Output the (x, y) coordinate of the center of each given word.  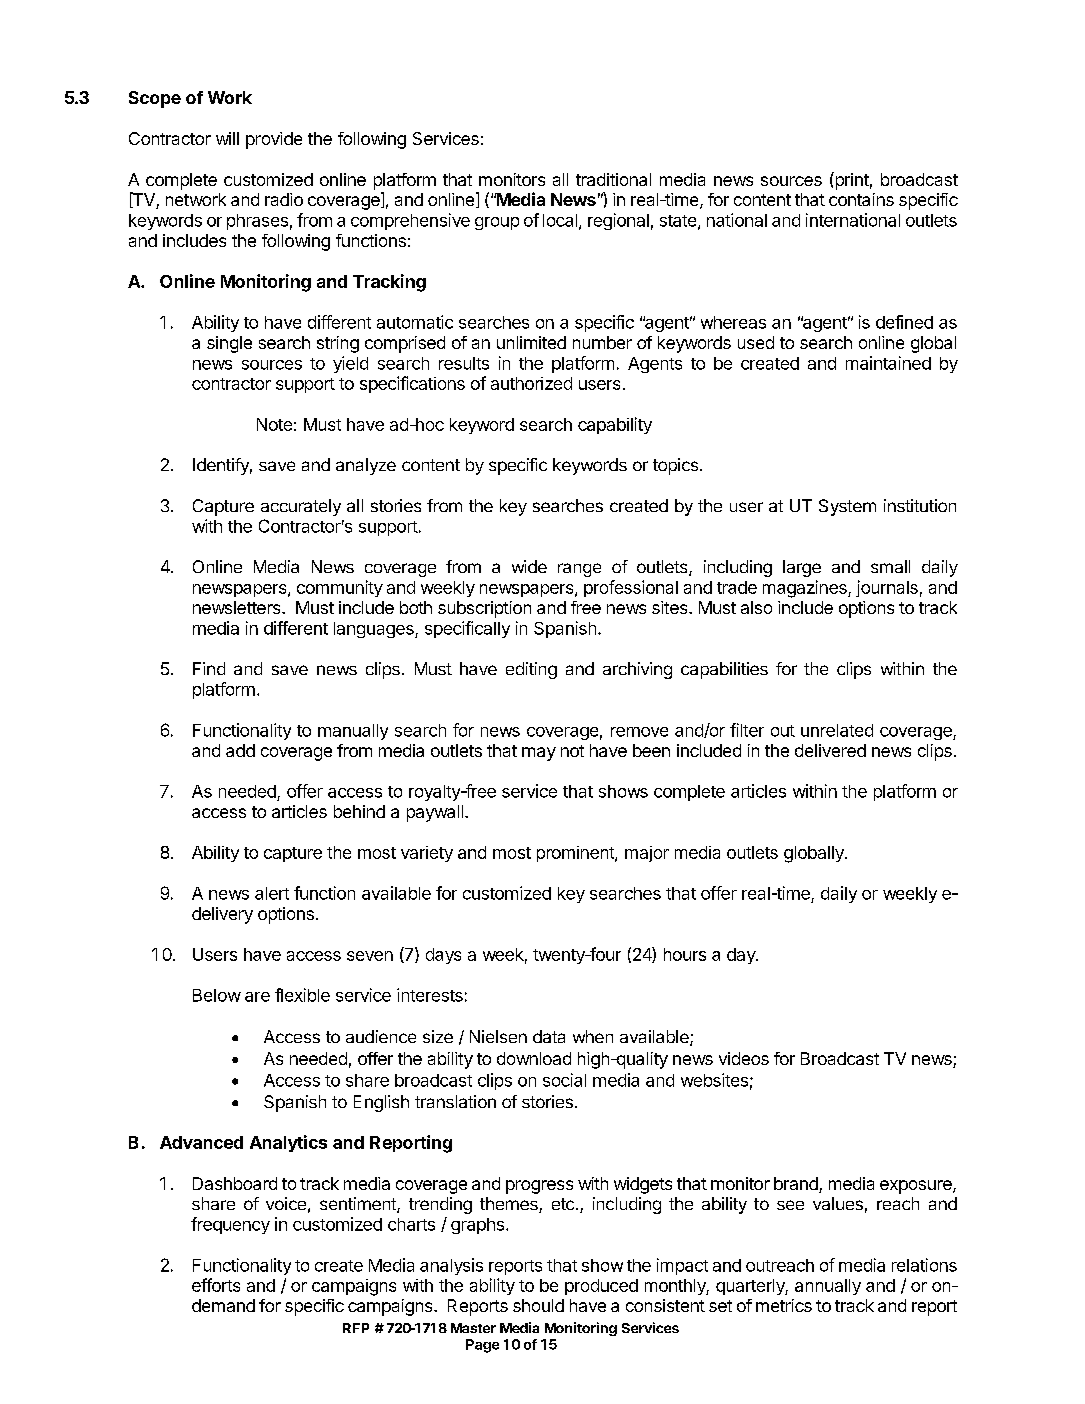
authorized (531, 383)
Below (217, 995)
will (227, 138)
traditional (613, 179)
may (539, 754)
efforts (216, 1285)
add (240, 750)
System (847, 507)
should (538, 1305)
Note (274, 424)
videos (744, 1058)
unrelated (837, 730)
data (549, 1036)
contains (861, 199)
